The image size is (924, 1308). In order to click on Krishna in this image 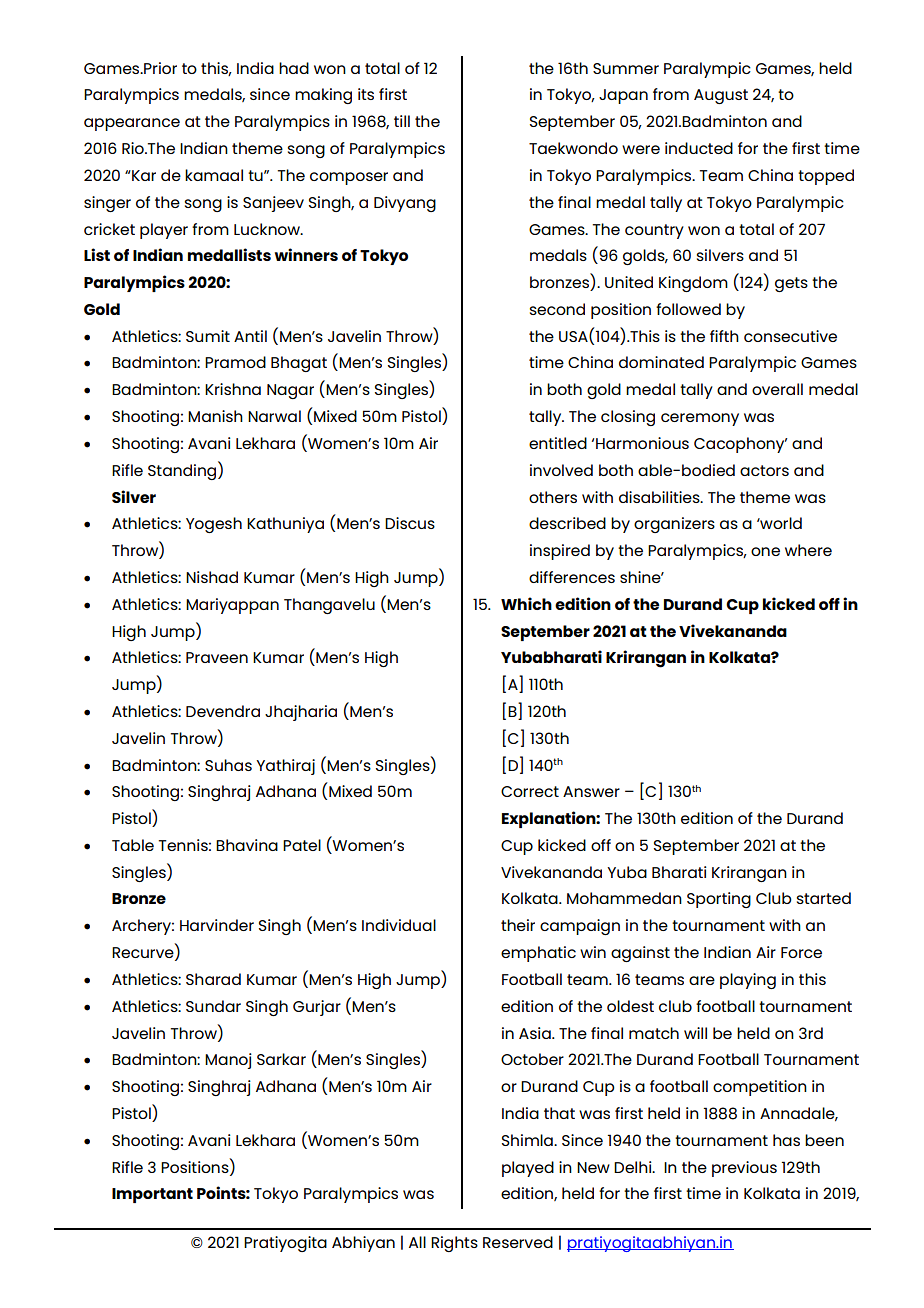, I will do `click(233, 389)`.
